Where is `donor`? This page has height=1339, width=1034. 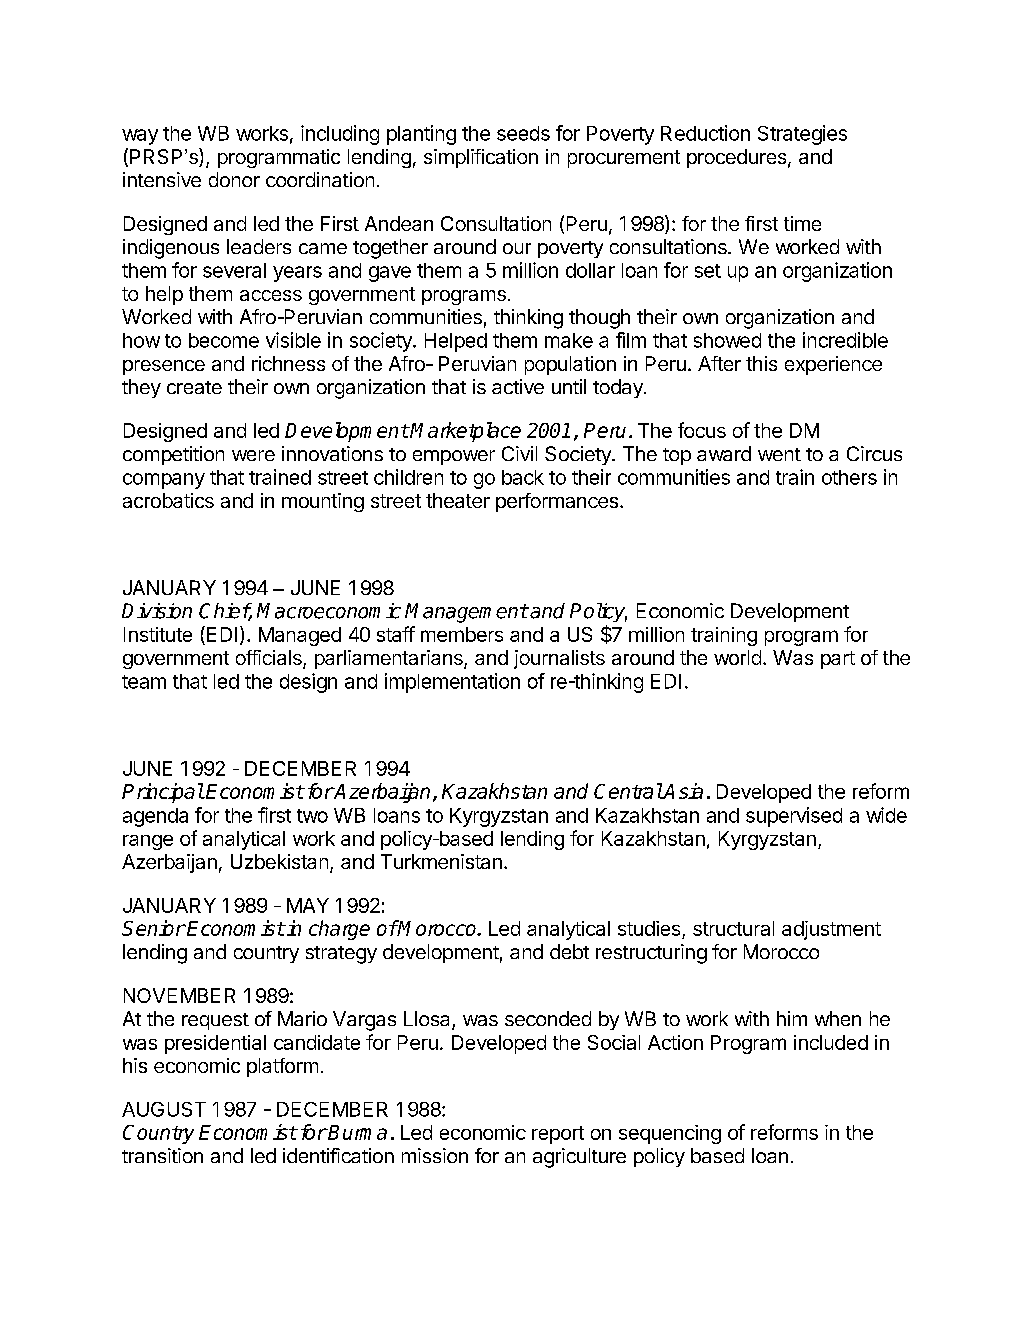 donor is located at coordinates (234, 179).
